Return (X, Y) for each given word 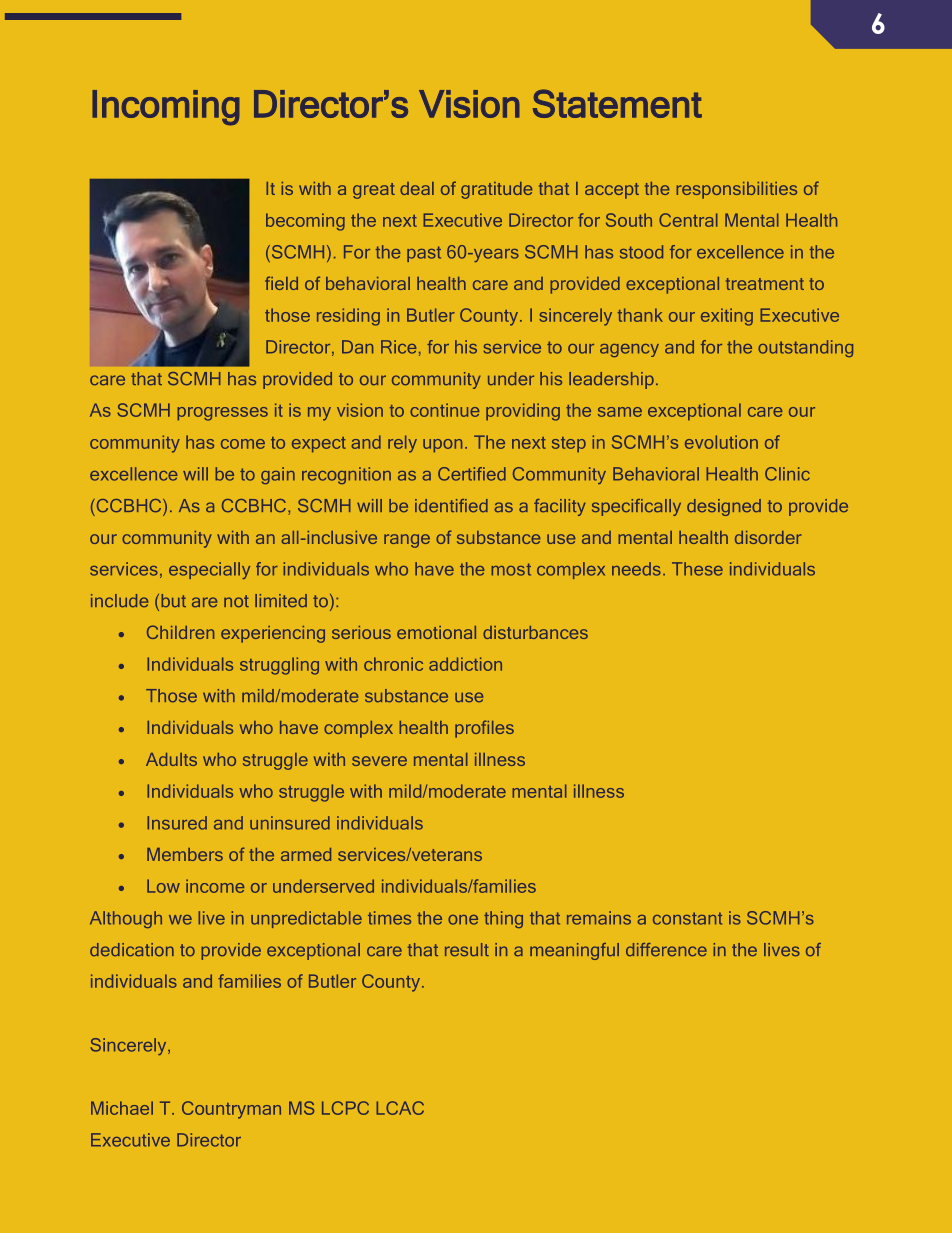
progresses (222, 414)
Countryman (231, 1110)
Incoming (166, 108)
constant (687, 918)
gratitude (496, 190)
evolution (721, 442)
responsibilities (736, 190)
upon (442, 446)
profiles (484, 729)
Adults (171, 759)
